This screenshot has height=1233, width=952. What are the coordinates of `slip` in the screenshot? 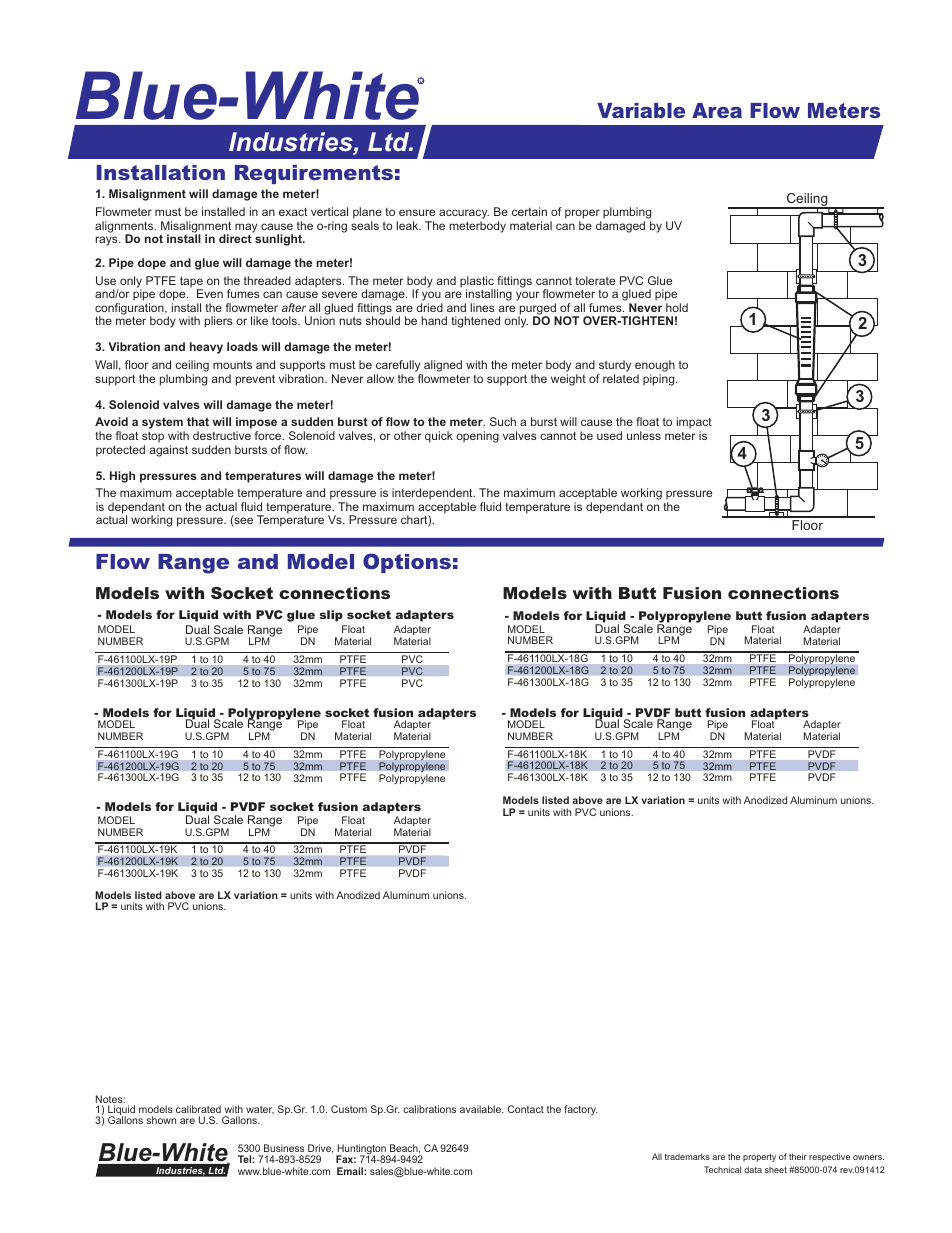 It's located at (331, 616).
